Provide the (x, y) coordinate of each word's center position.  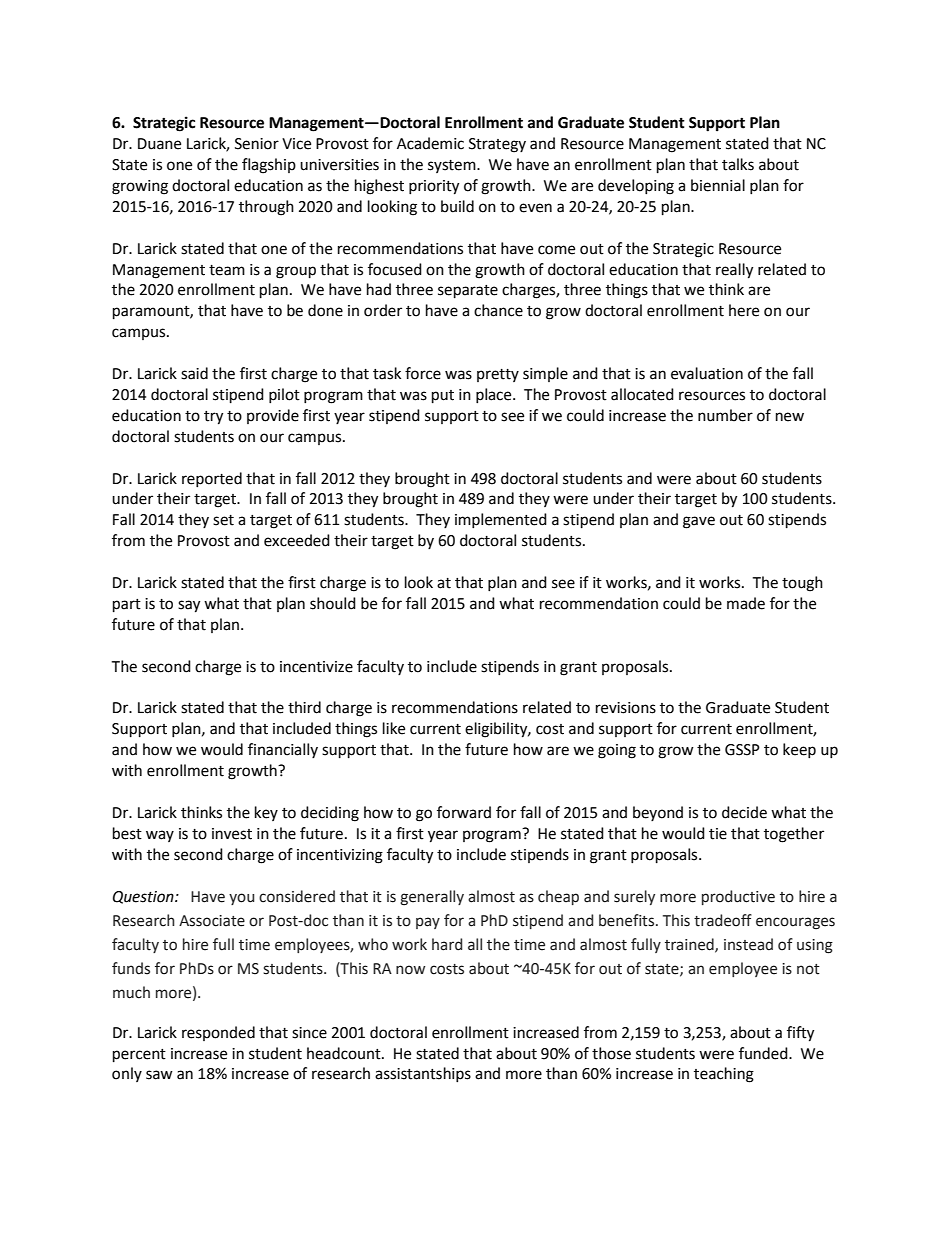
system (453, 166)
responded (218, 1033)
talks (738, 164)
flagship (269, 166)
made (746, 603)
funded (764, 1053)
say (189, 606)
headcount (345, 1053)
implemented (501, 520)
